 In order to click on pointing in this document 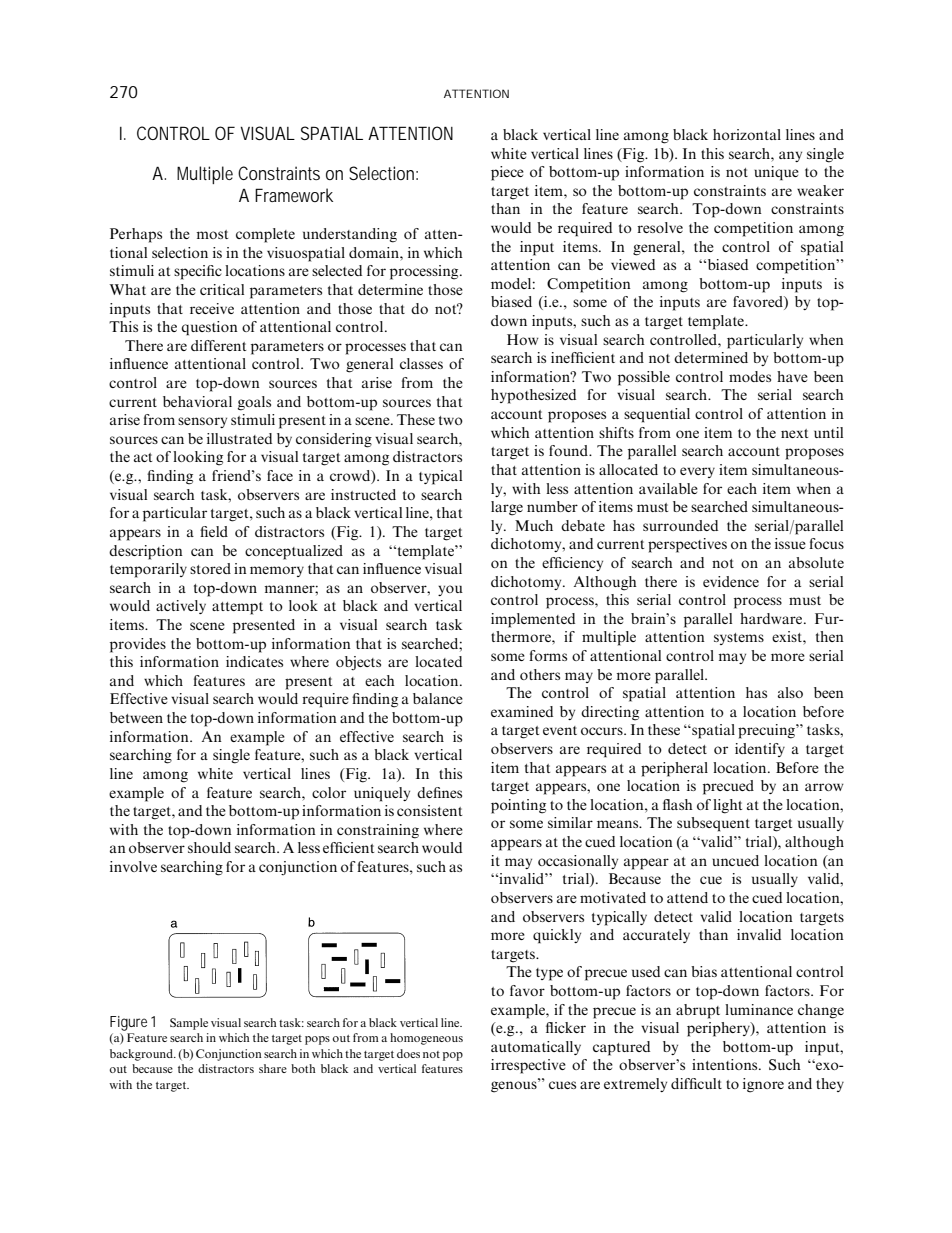, I will do `click(518, 806)`.
